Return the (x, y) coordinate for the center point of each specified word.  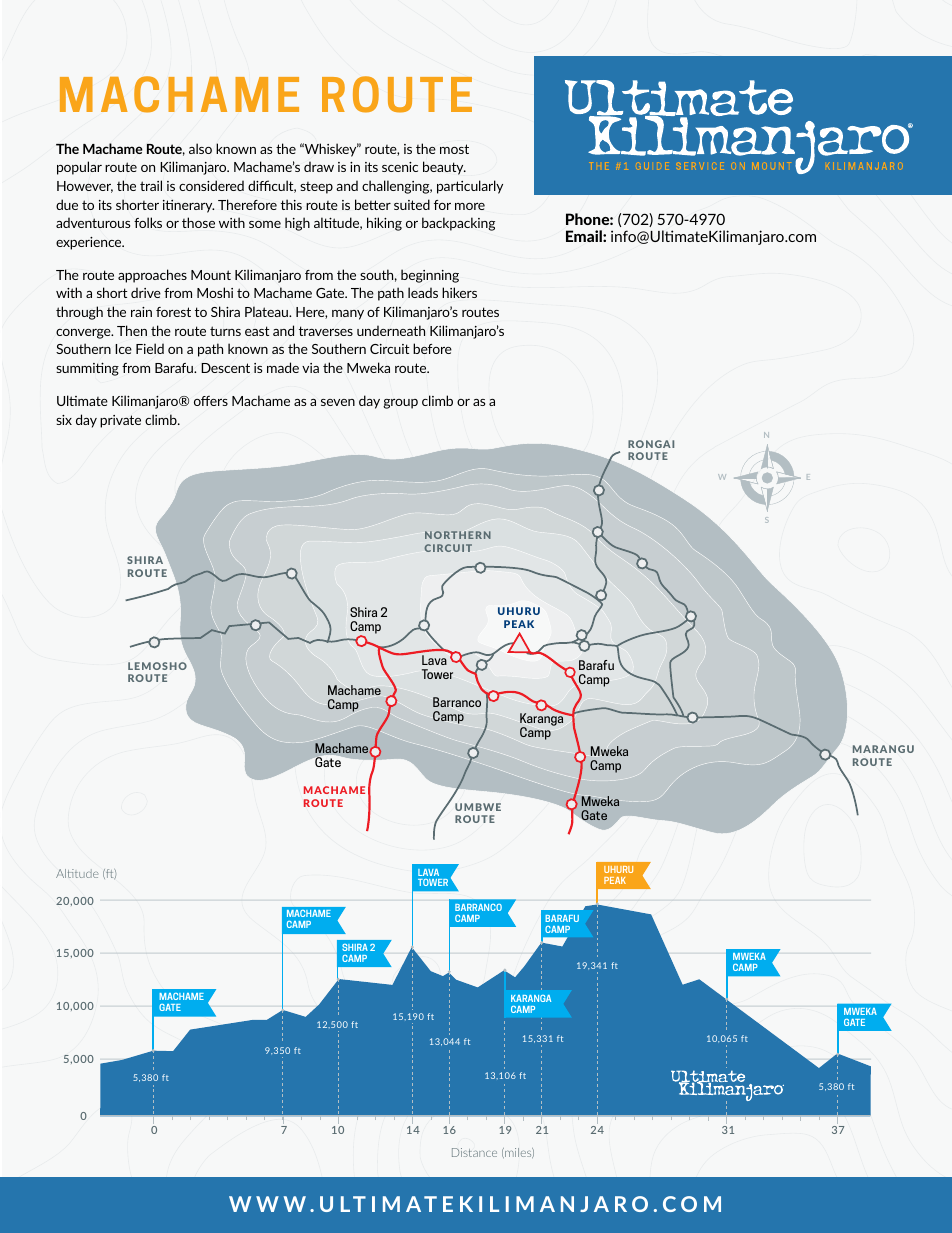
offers (211, 401)
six (64, 420)
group (400, 404)
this (291, 204)
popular (79, 168)
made (283, 367)
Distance (474, 1152)
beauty (444, 168)
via (310, 368)
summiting (87, 369)
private (120, 421)
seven (338, 402)
